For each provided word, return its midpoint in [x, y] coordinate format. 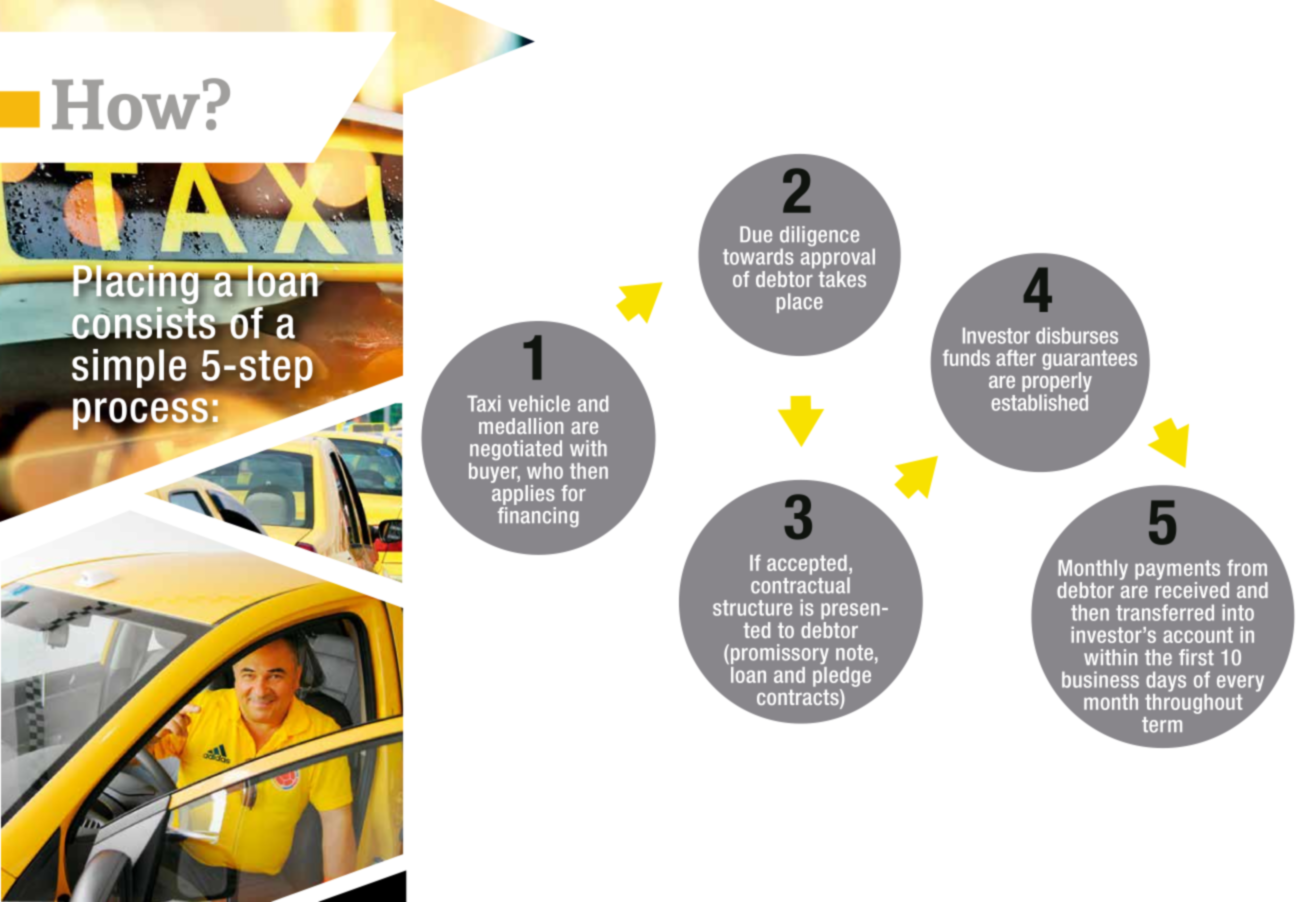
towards [758, 256]
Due [756, 234]
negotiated [516, 450]
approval [838, 258]
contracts [799, 698]
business [1100, 679]
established [1039, 402]
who [545, 471]
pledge [842, 677]
